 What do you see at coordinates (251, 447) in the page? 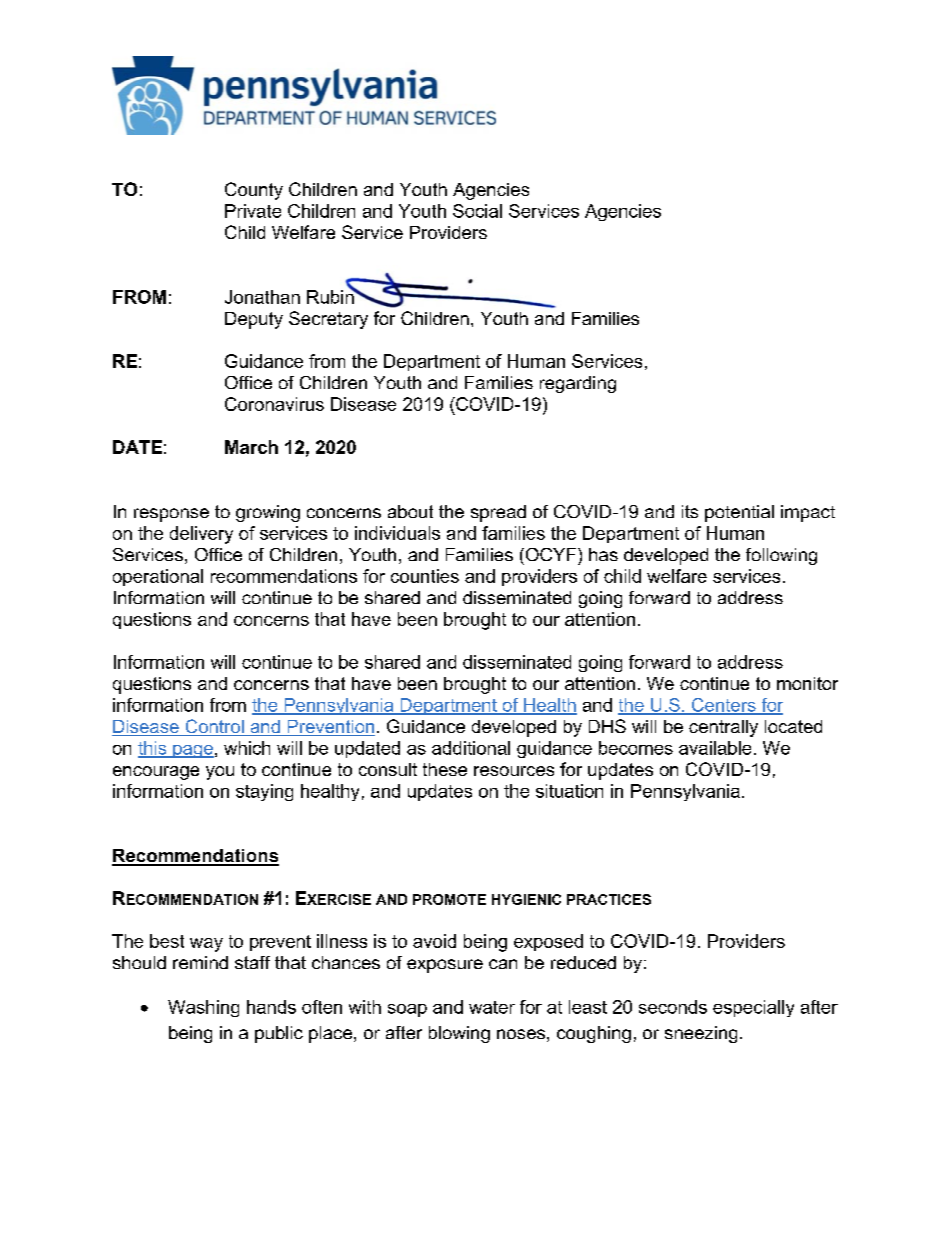
I see `March` at bounding box center [251, 447].
